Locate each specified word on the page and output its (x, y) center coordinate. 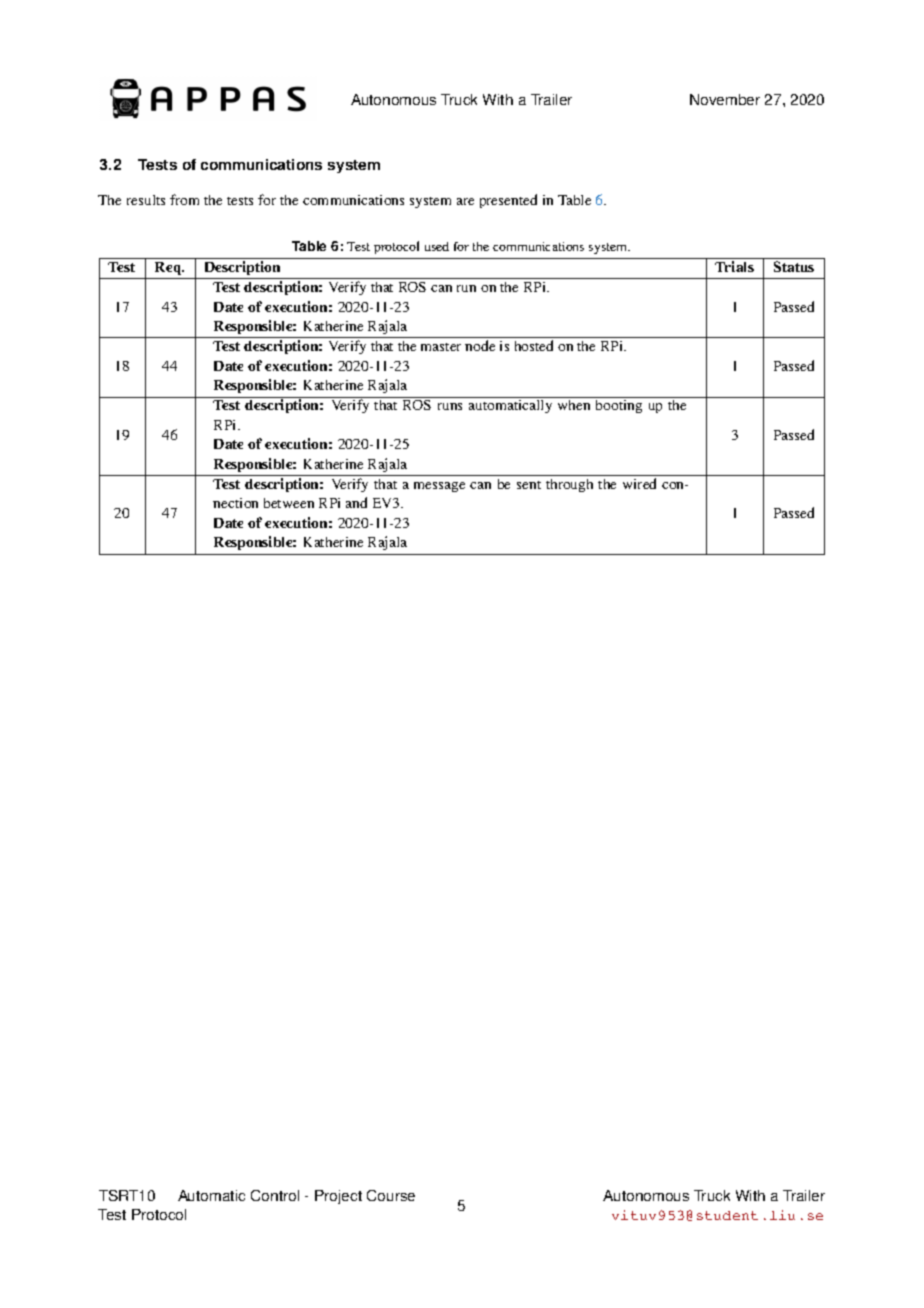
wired (639, 483)
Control (275, 1195)
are (465, 201)
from (184, 199)
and (356, 502)
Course (391, 1195)
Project (338, 1197)
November (725, 99)
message (439, 487)
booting (619, 406)
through (569, 485)
